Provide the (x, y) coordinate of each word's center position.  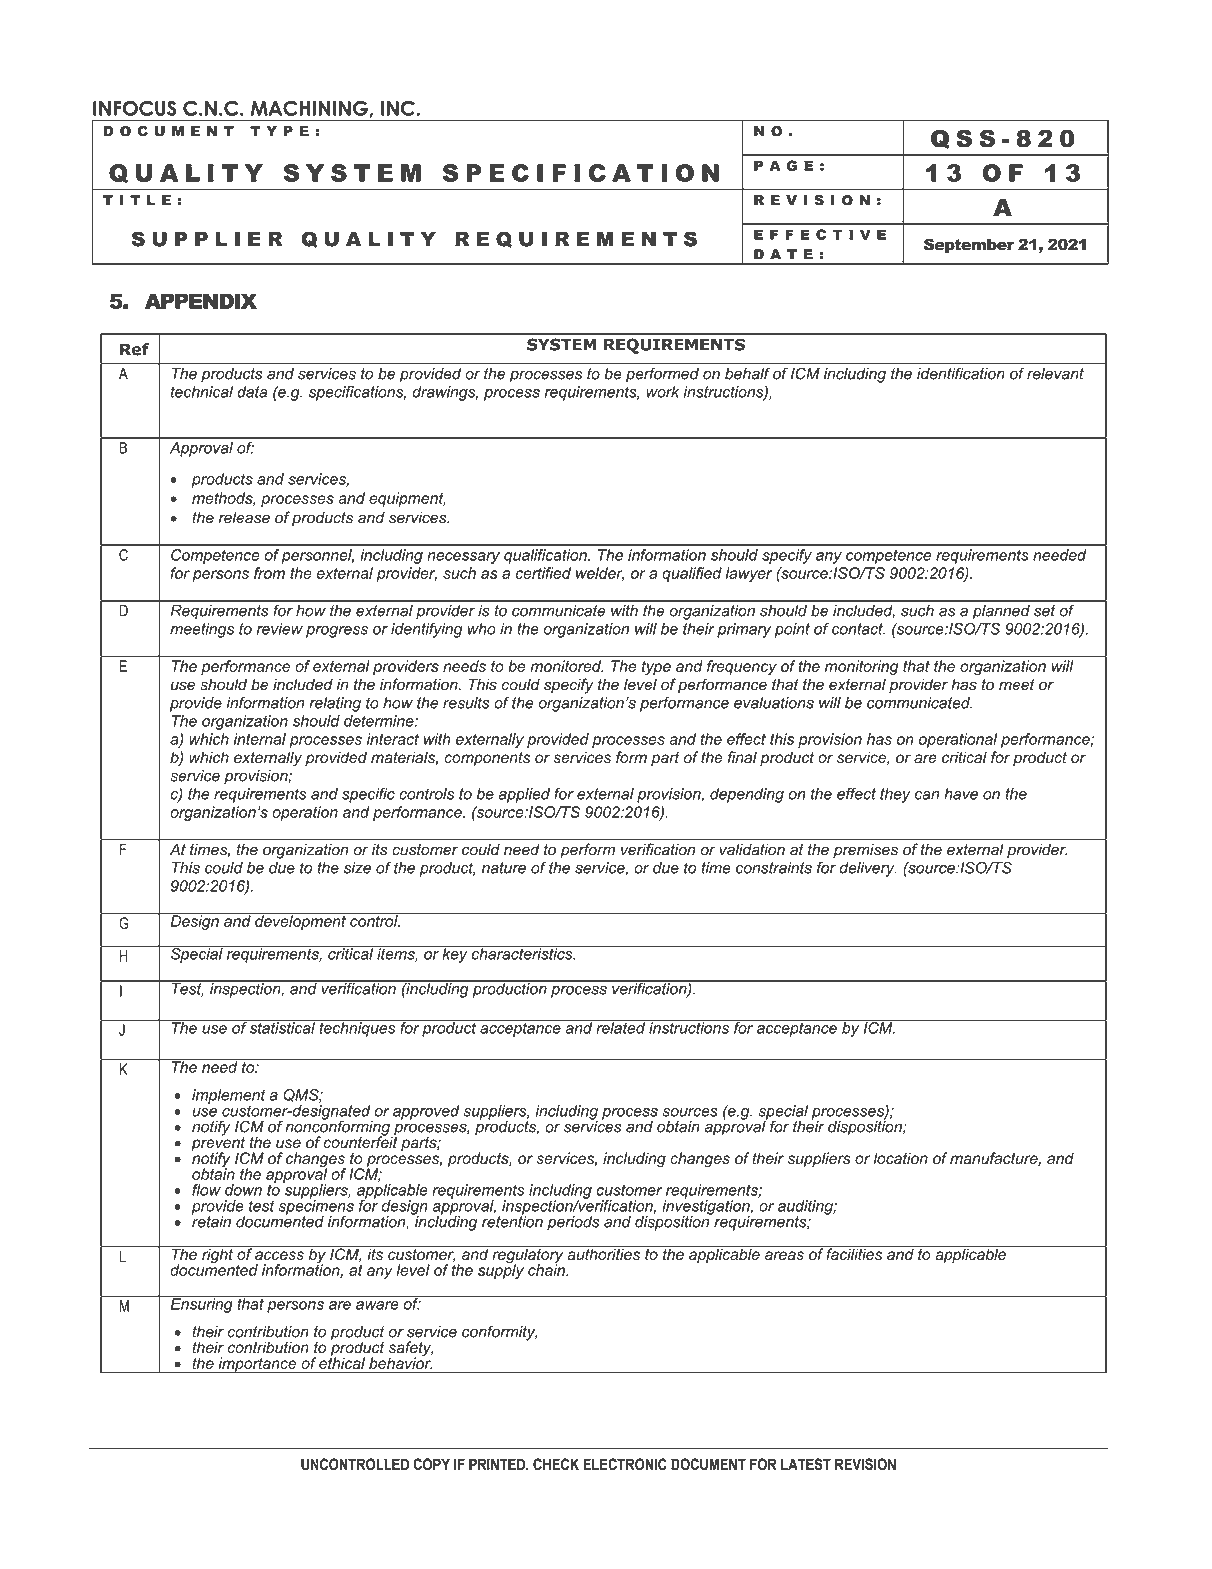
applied (524, 795)
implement (229, 1097)
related (621, 1027)
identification (960, 374)
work (663, 392)
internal (260, 739)
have (961, 794)
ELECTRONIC (625, 1464)
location (901, 1158)
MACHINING (310, 108)
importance (257, 1365)
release (244, 517)
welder (600, 574)
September (969, 246)
